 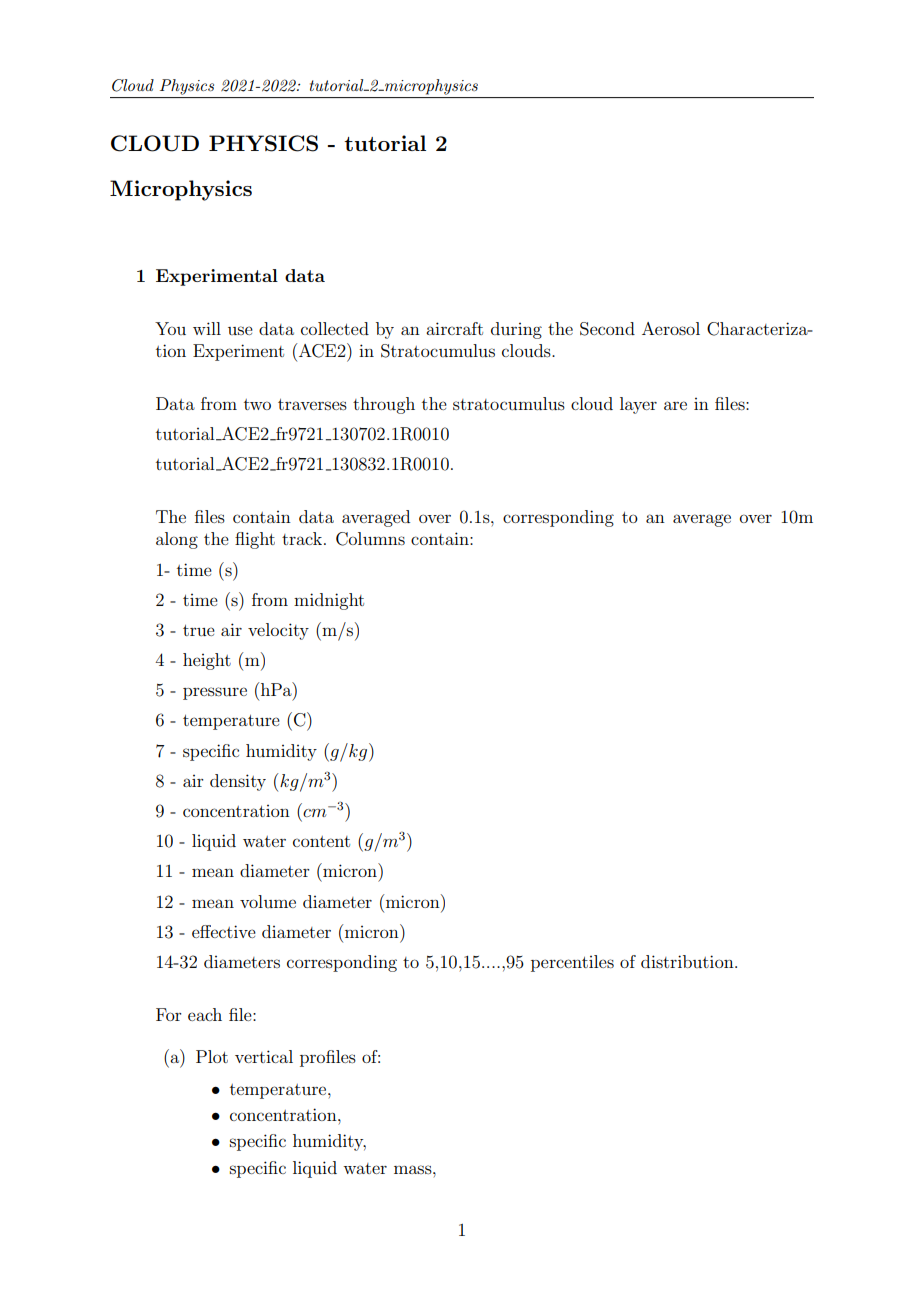 What do you see at coordinates (215, 693) in the image?
I see `pressure` at bounding box center [215, 693].
